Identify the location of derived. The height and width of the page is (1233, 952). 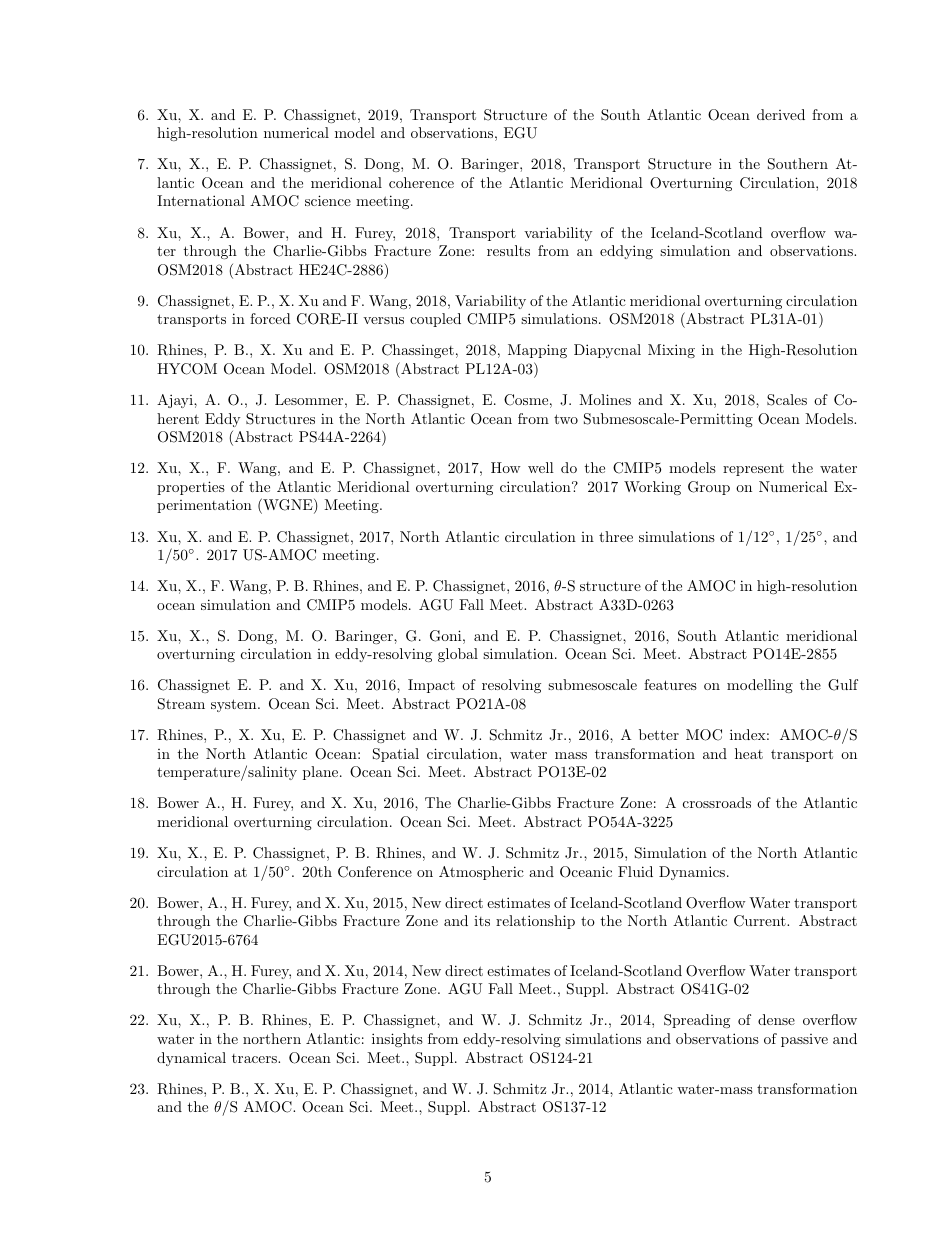
(781, 114).
